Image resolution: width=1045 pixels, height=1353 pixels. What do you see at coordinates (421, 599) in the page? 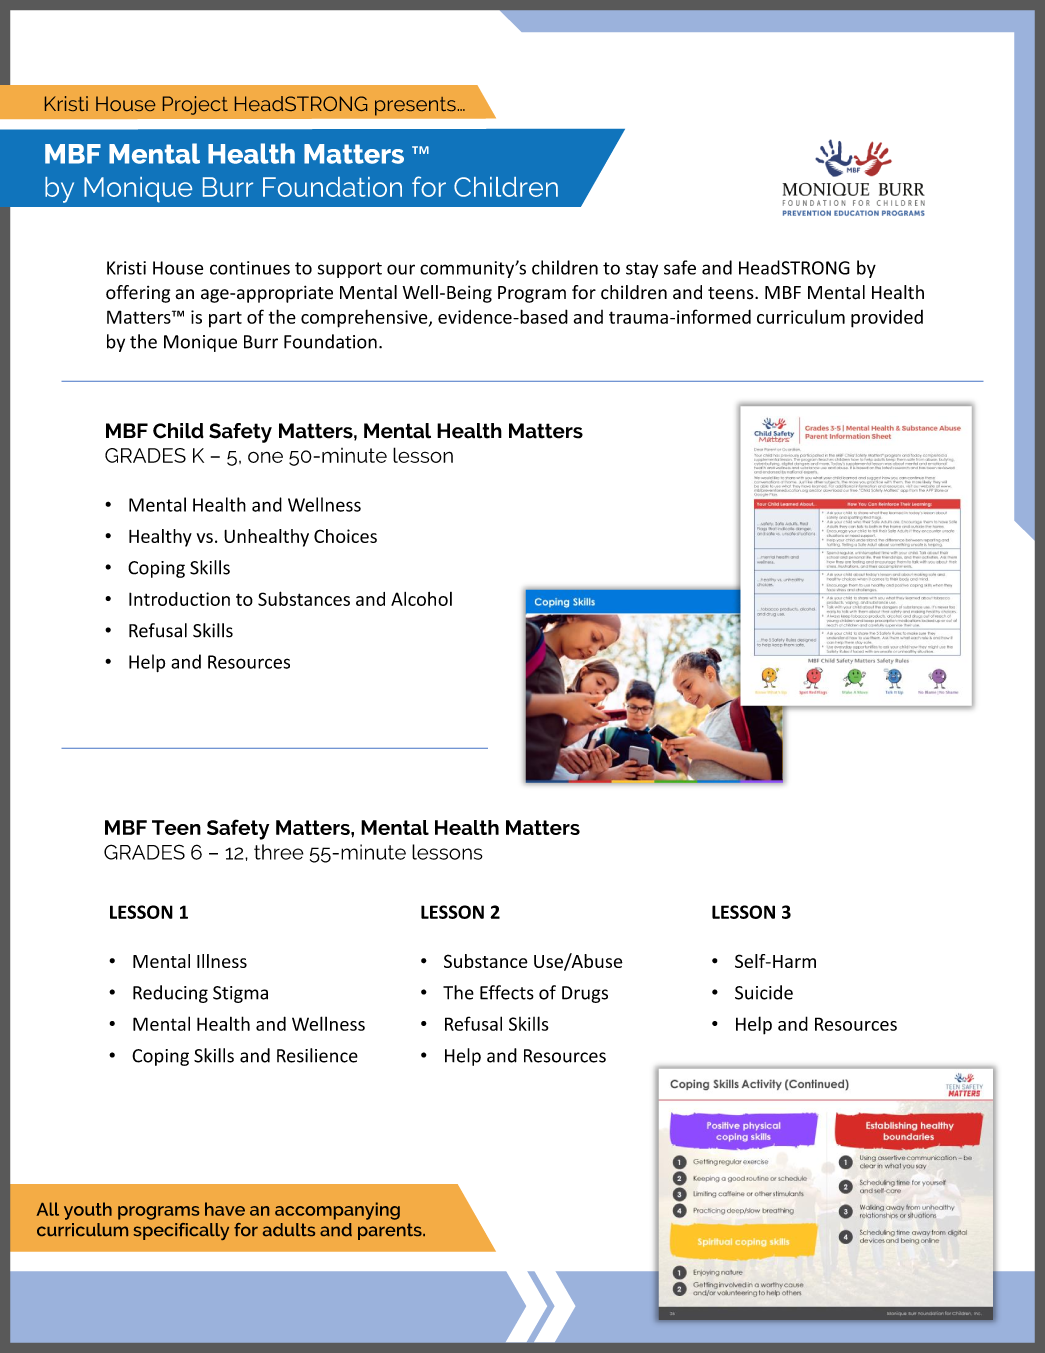
I see `Alcohol` at bounding box center [421, 599].
